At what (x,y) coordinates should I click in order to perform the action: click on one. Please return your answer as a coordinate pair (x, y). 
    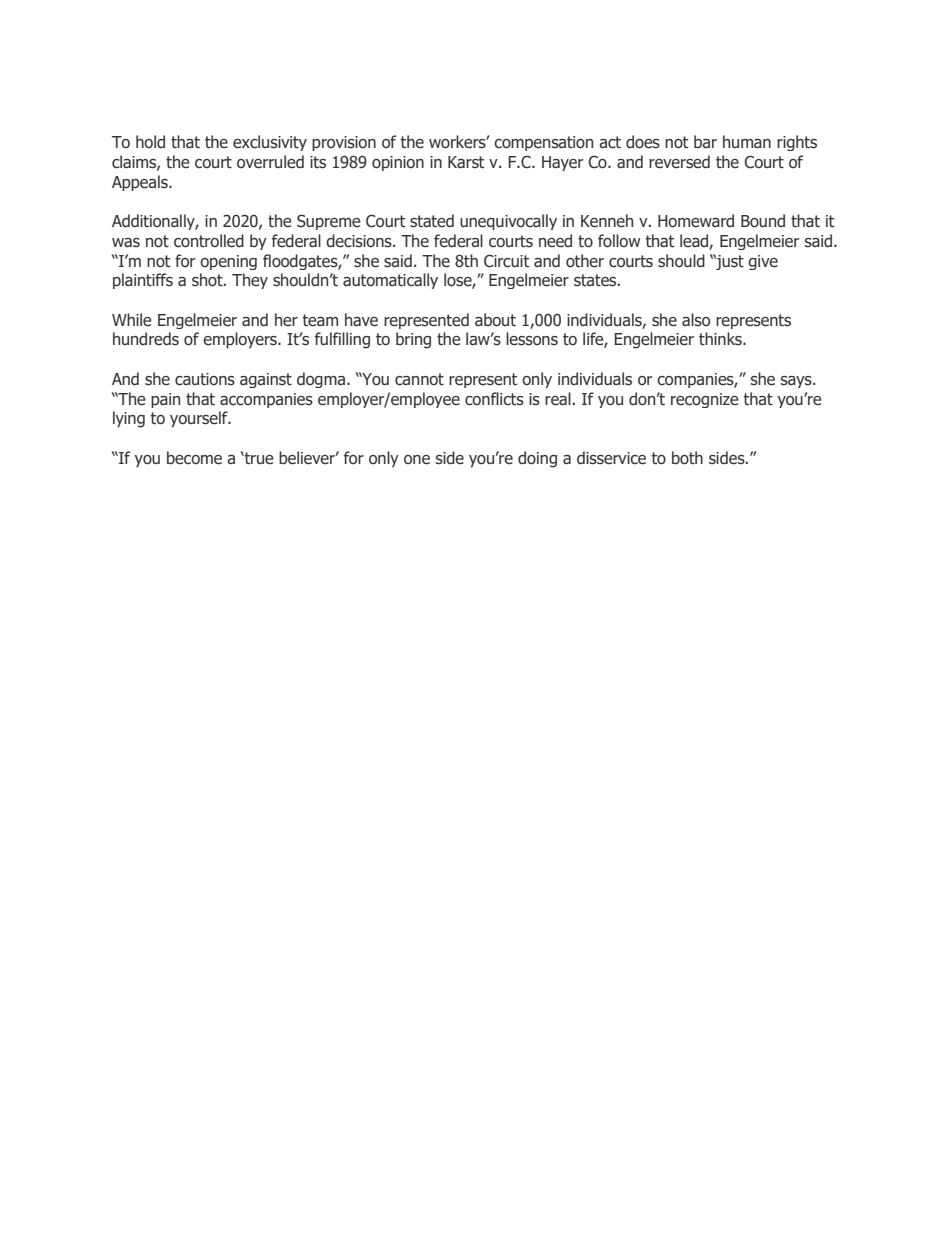
    Looking at the image, I should click on (417, 460).
